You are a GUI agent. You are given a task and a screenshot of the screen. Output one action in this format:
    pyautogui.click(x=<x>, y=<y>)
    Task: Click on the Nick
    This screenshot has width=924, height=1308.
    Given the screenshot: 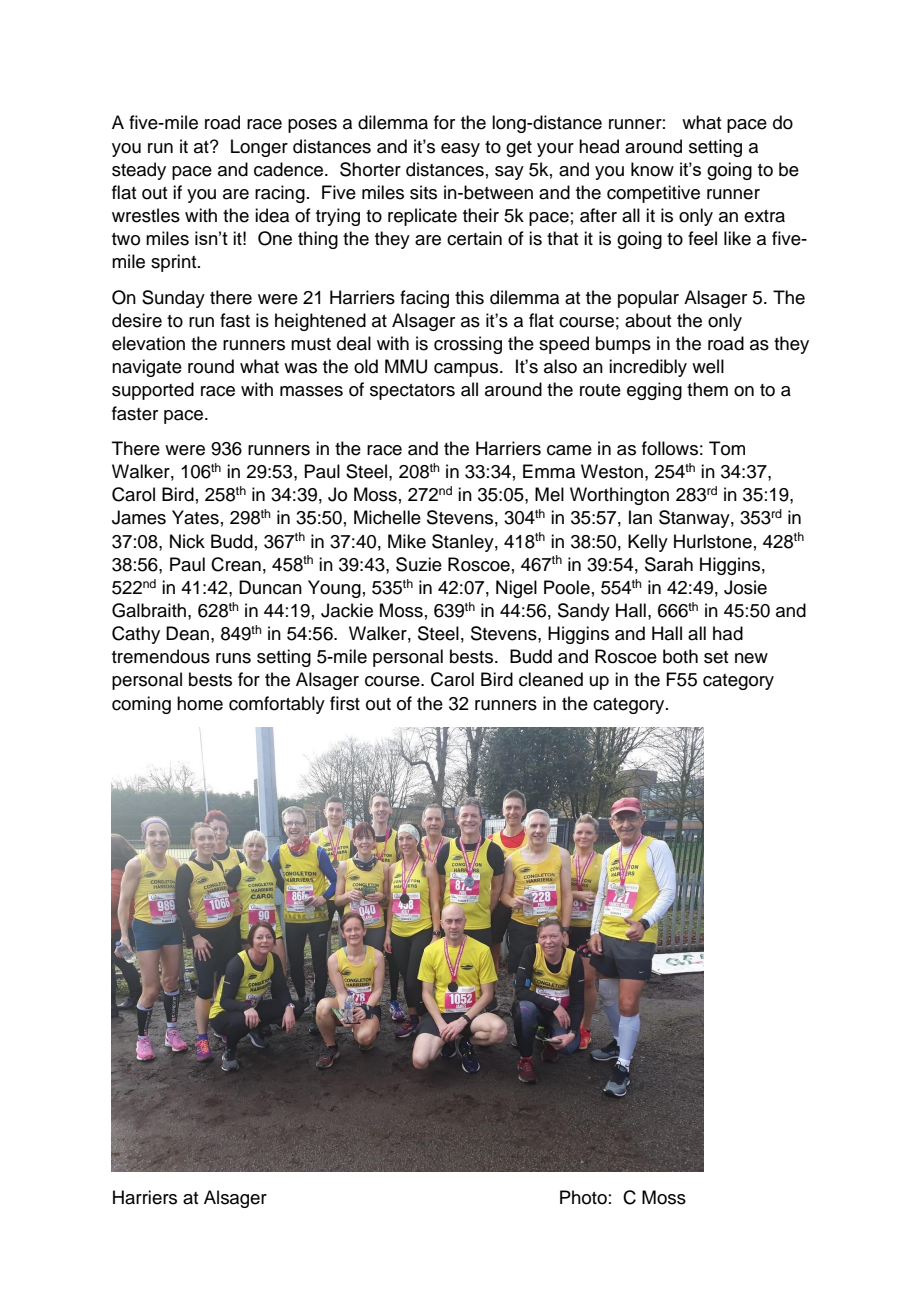 What is the action you would take?
    pyautogui.click(x=187, y=541)
